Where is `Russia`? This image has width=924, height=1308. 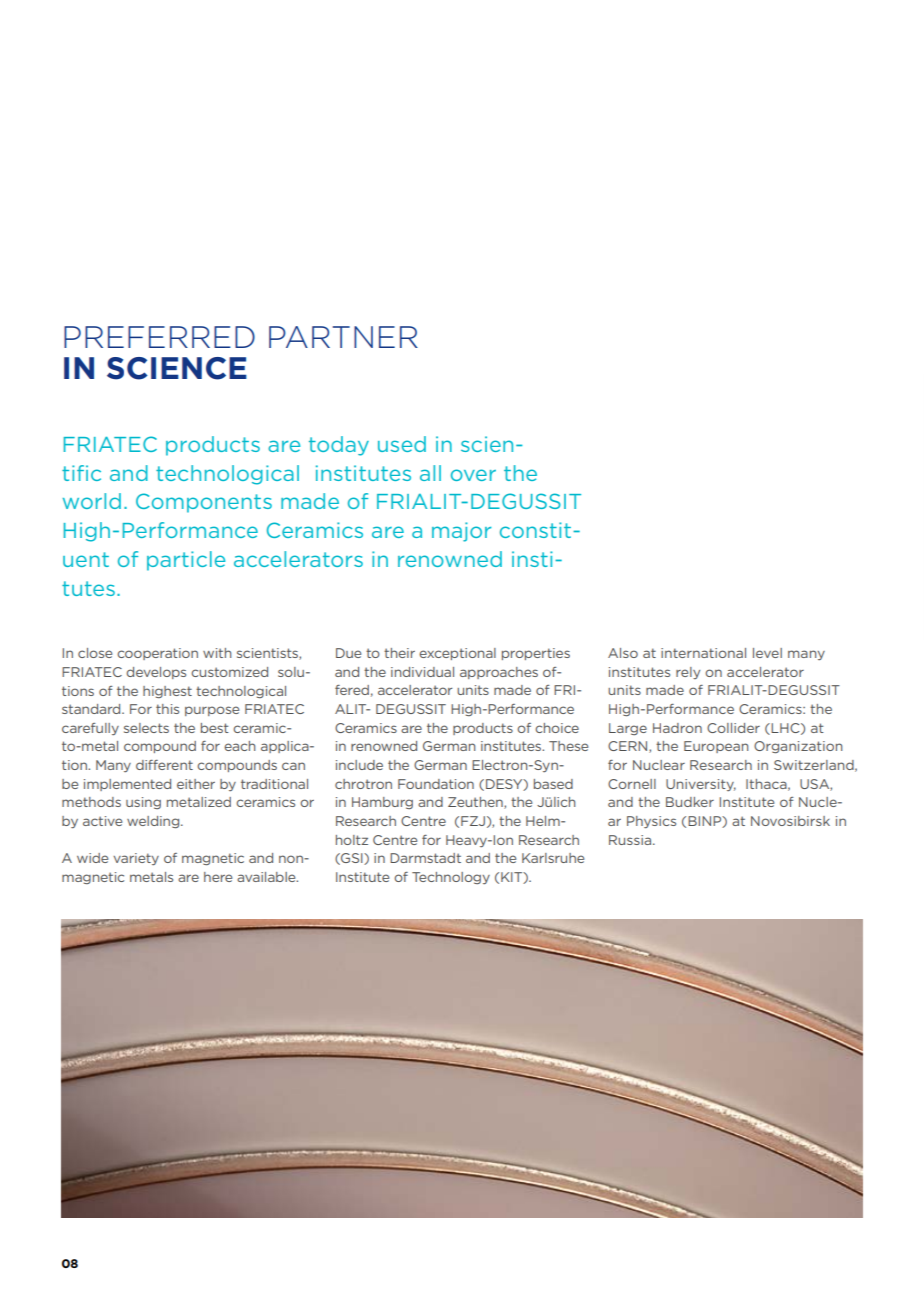
Russia is located at coordinates (631, 840).
